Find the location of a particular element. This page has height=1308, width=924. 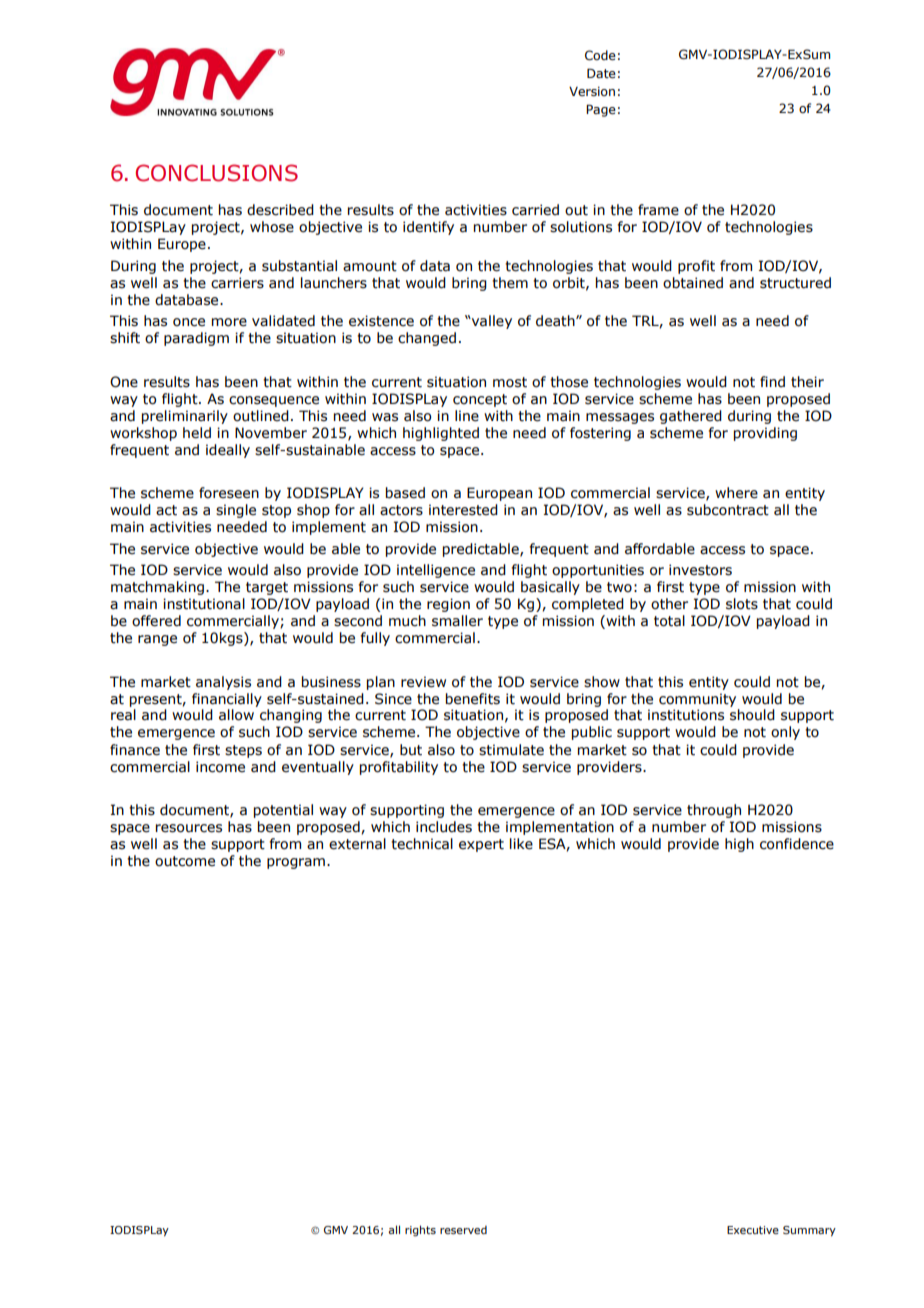

institutional is located at coordinates (204, 604).
